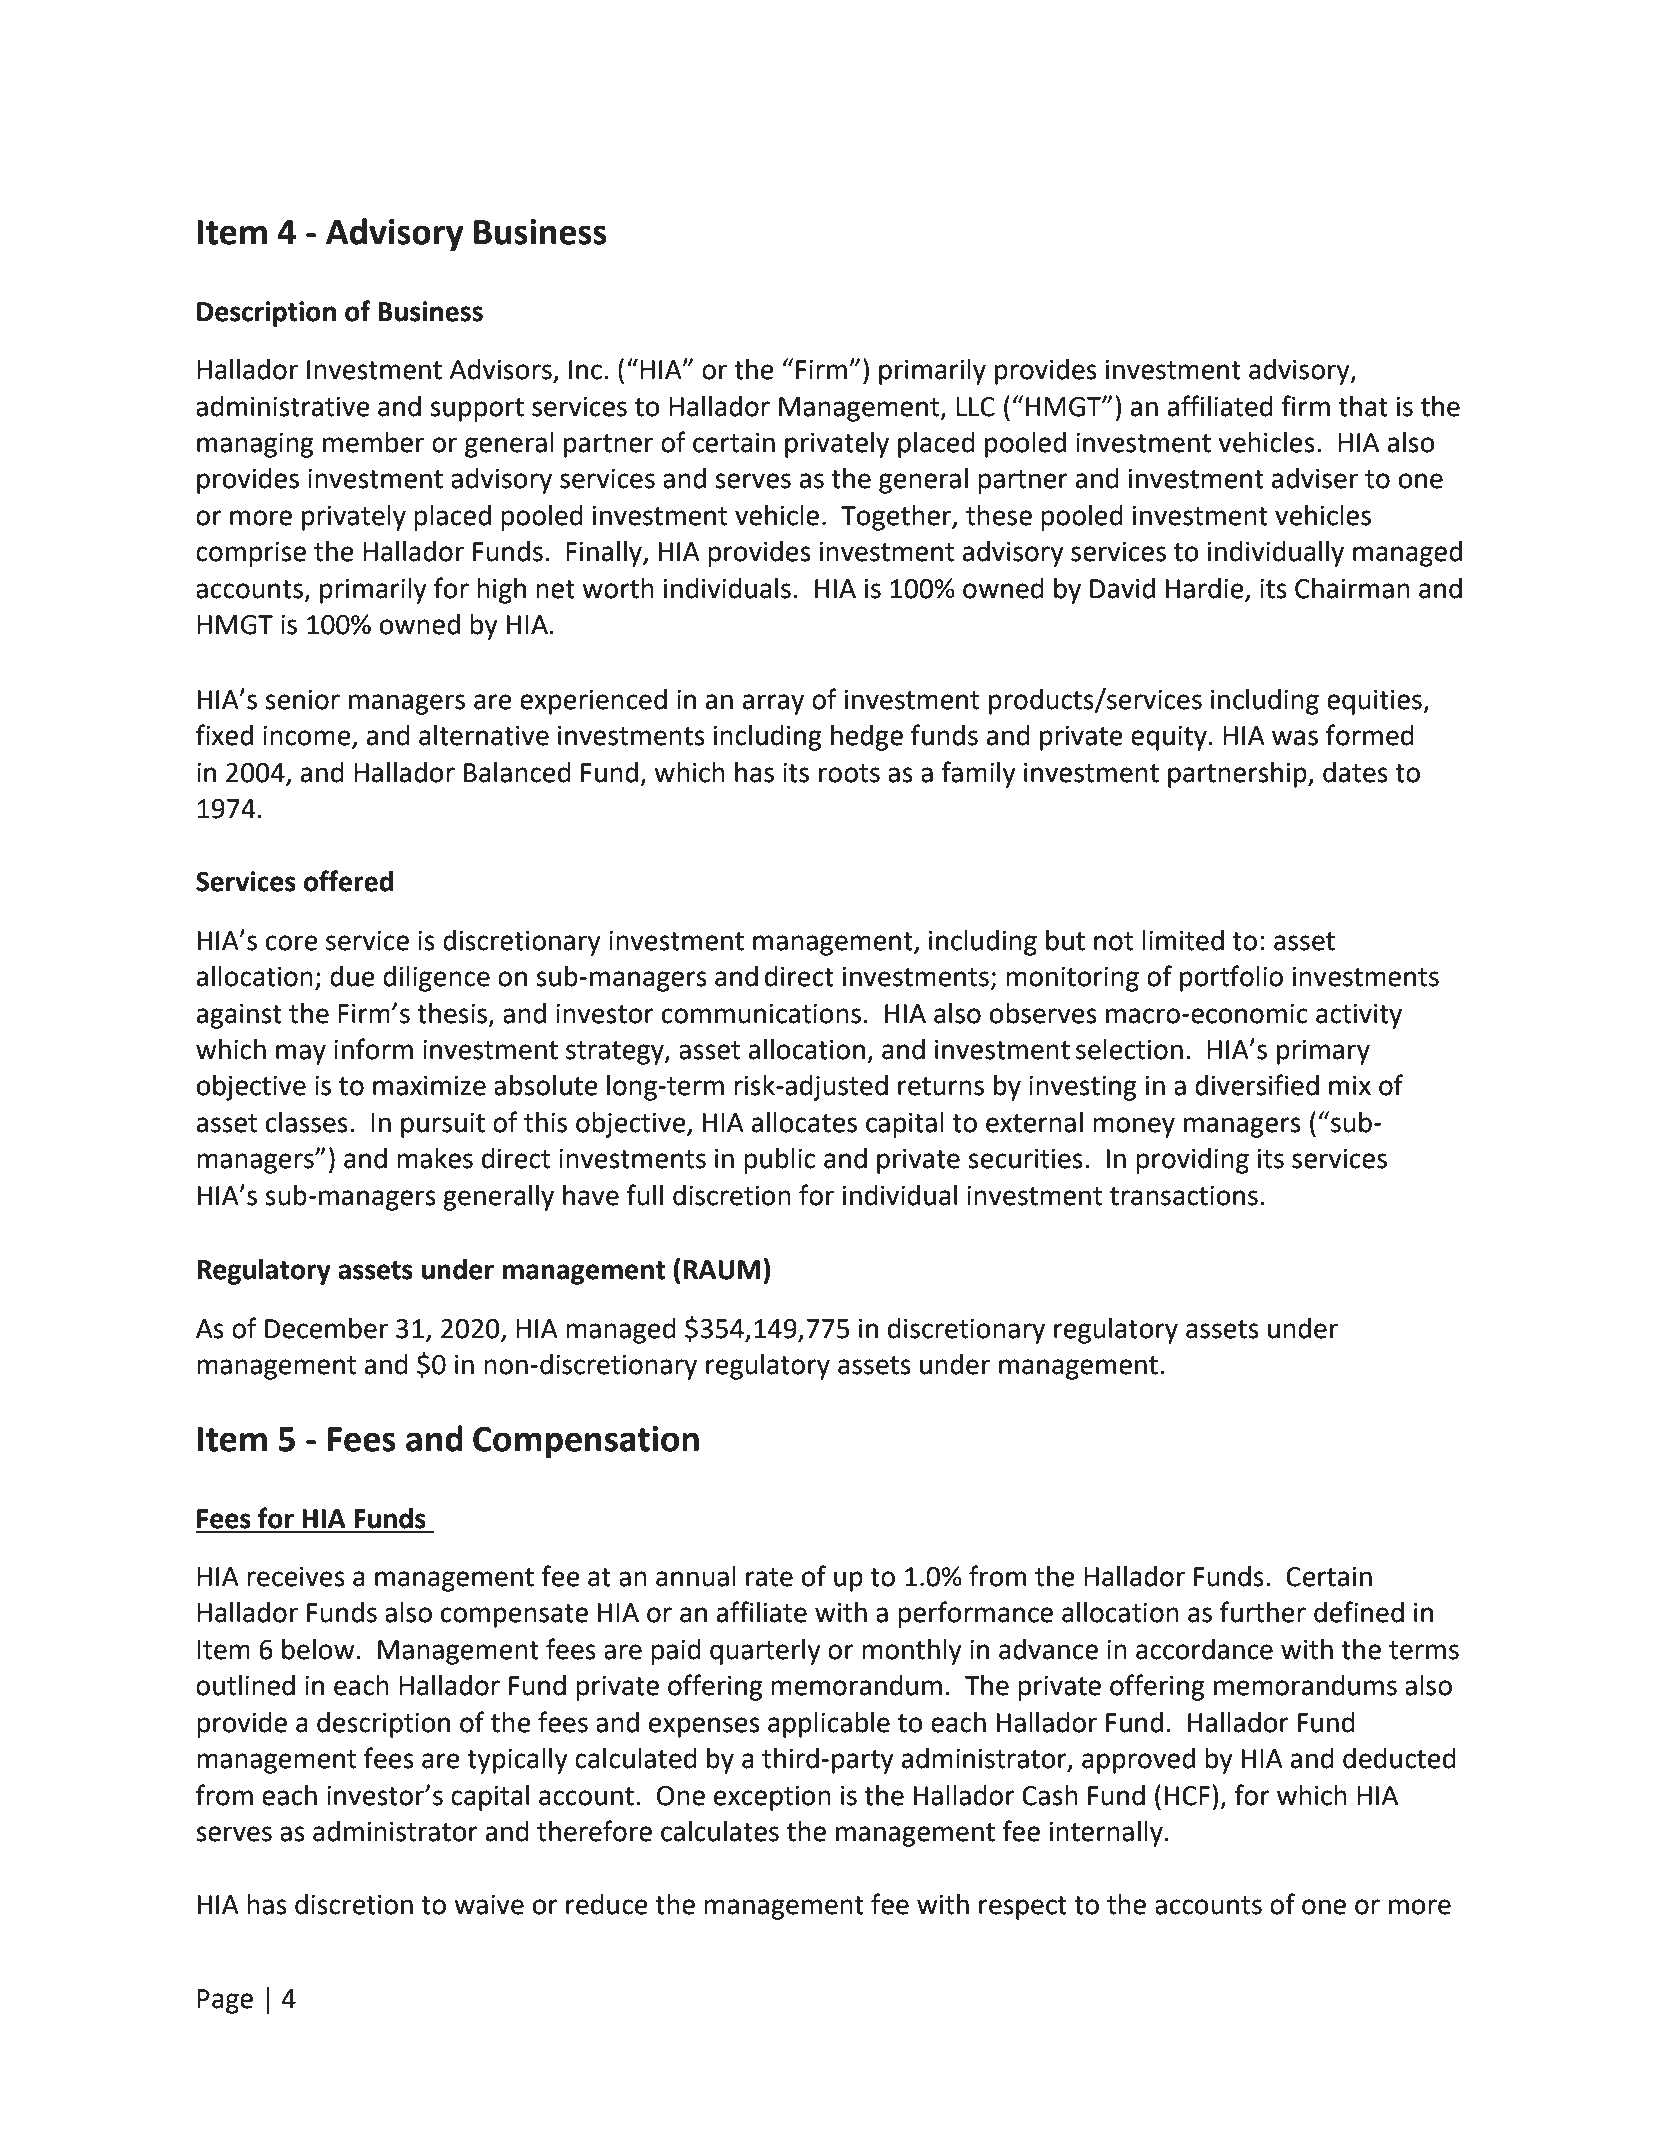 Image resolution: width=1663 pixels, height=2152 pixels. I want to click on public, so click(779, 1161).
